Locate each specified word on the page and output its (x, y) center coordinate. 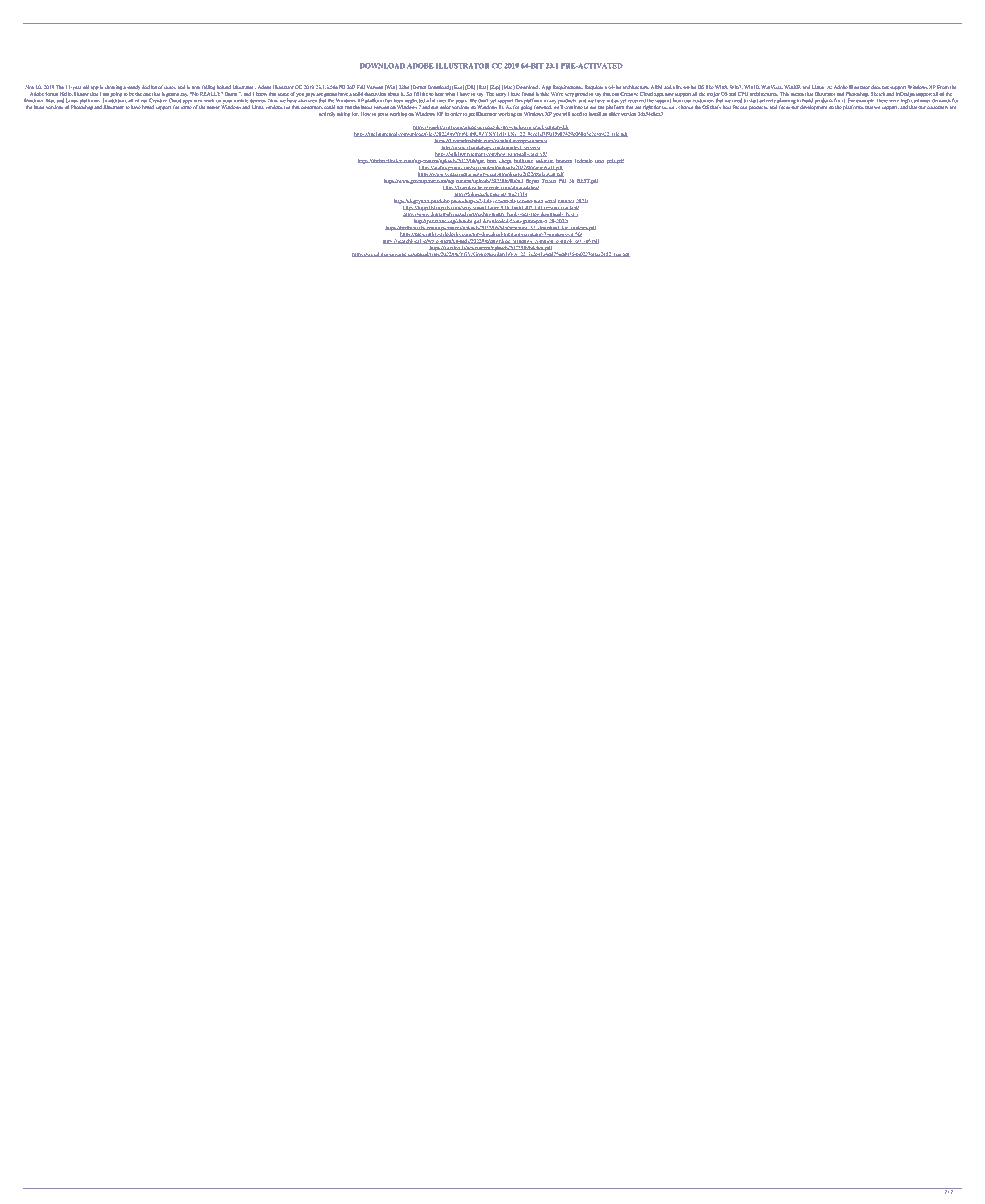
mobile (241, 100)
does (876, 87)
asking (343, 114)
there (881, 100)
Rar (482, 87)
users (170, 87)
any (552, 101)
